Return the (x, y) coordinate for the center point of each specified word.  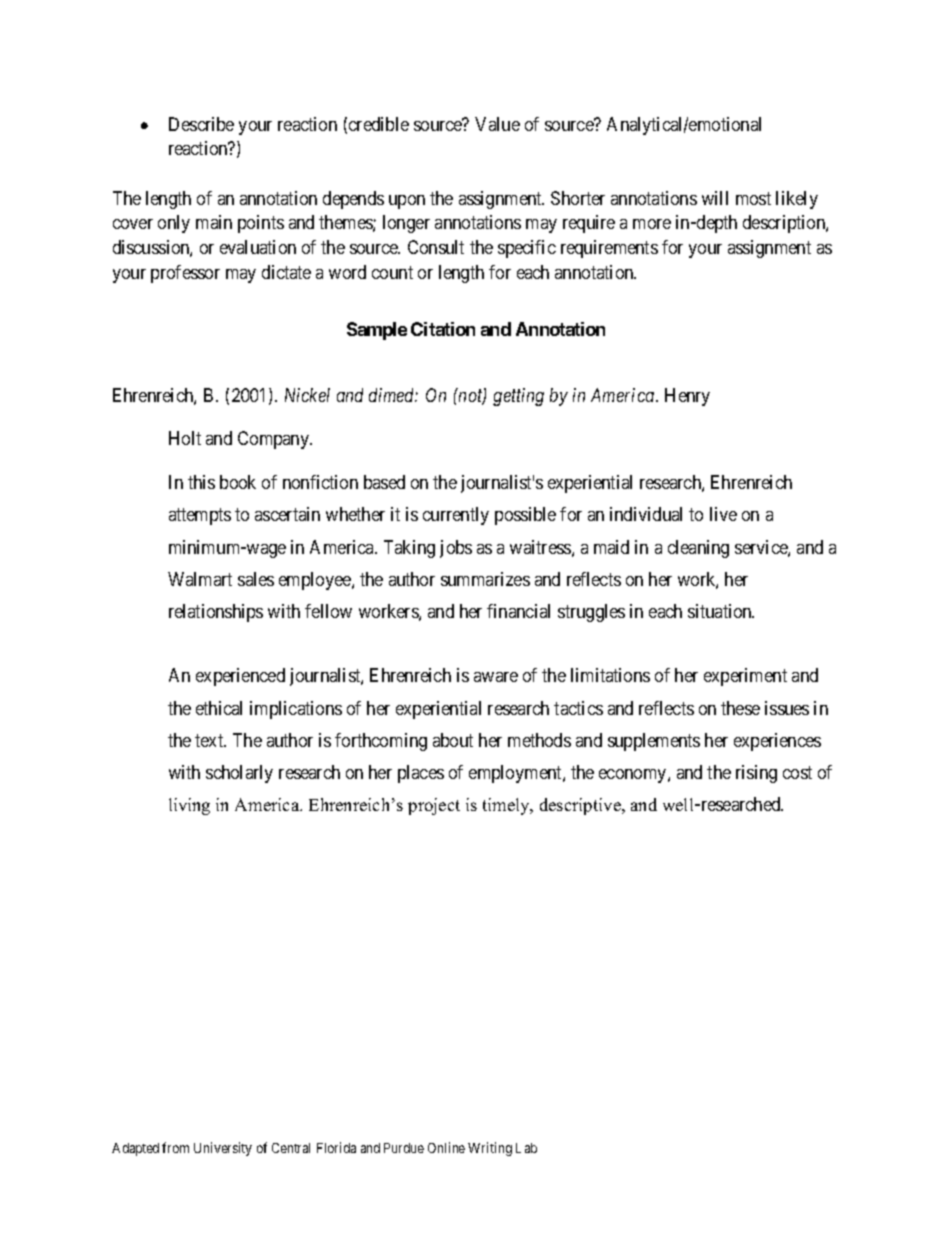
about (453, 740)
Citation (443, 329)
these (740, 708)
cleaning (698, 549)
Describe (201, 124)
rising (756, 774)
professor (185, 274)
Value (497, 124)
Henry (687, 397)
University (223, 1149)
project (434, 806)
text (210, 740)
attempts (200, 516)
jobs (456, 549)
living (189, 806)
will (715, 198)
